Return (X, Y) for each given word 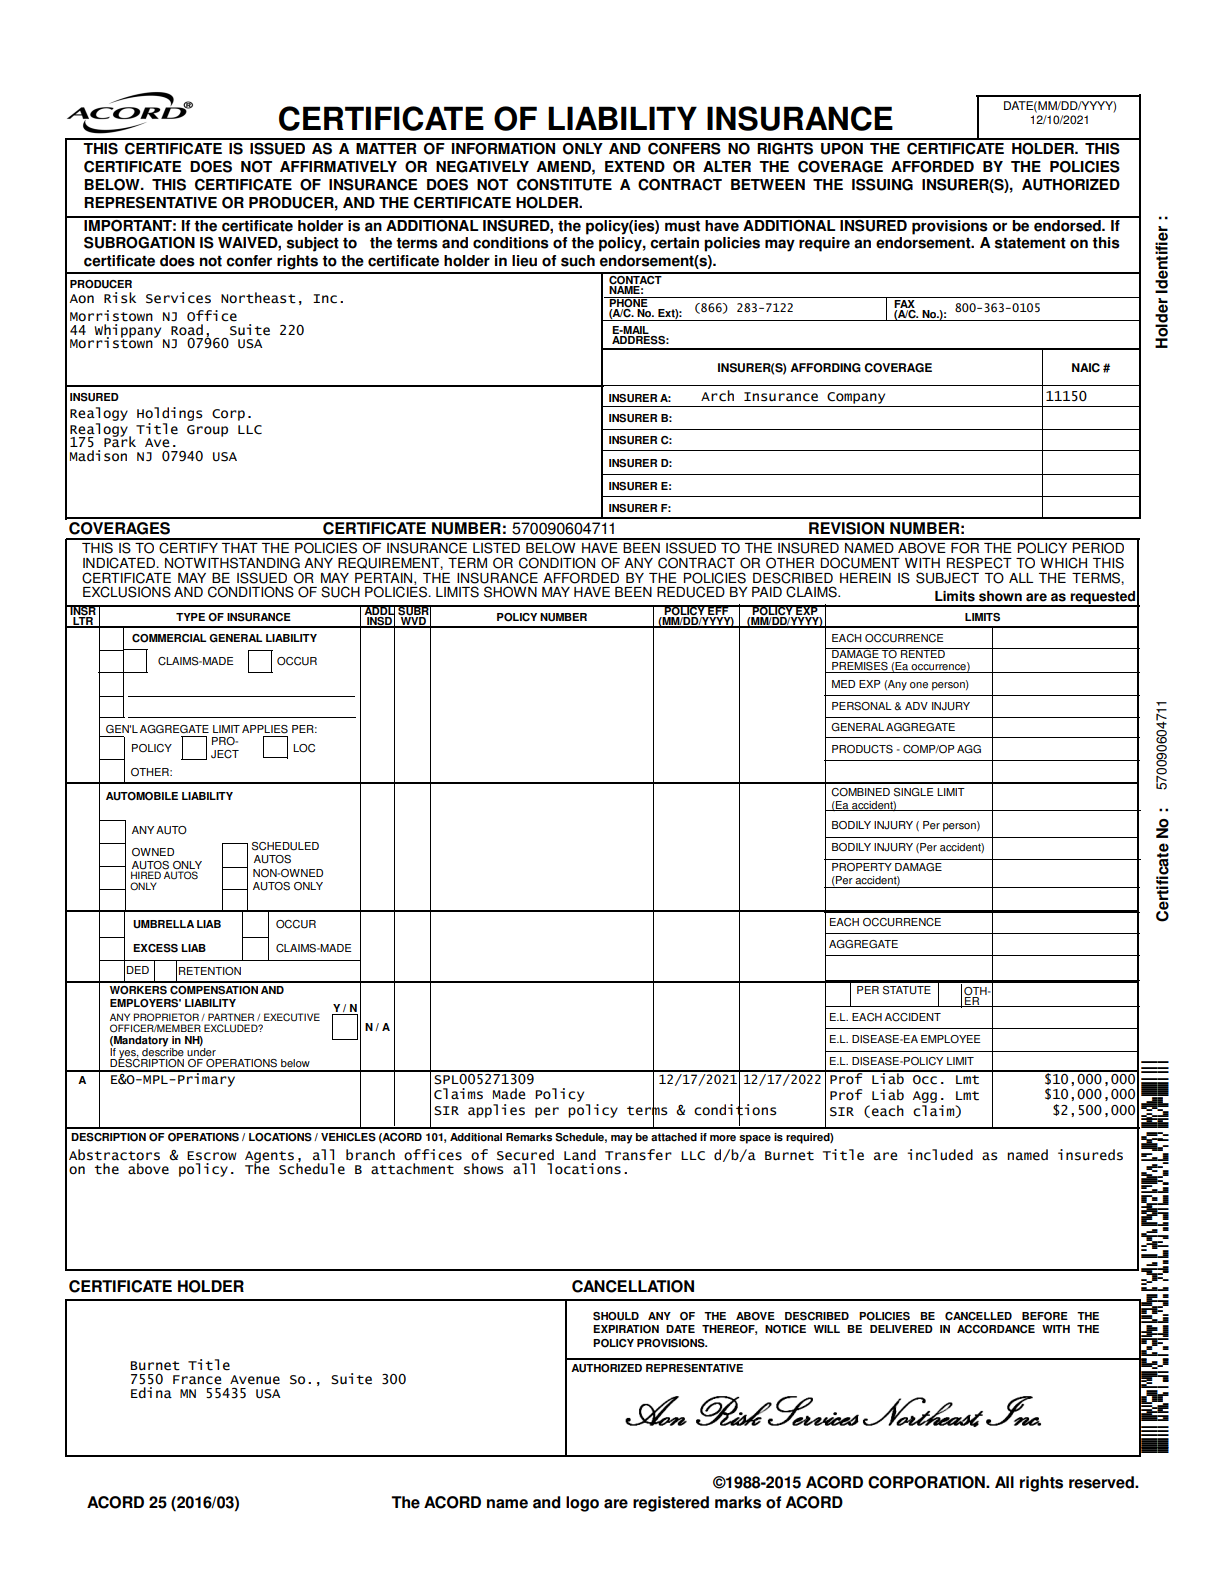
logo (582, 1504)
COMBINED (860, 792)
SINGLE (913, 792)
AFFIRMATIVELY (338, 166)
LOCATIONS (280, 1137)
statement (1030, 243)
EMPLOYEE (950, 1039)
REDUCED (691, 592)
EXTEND (635, 166)
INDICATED (120, 563)
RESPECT (979, 563)
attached (674, 1137)
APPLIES (265, 729)
